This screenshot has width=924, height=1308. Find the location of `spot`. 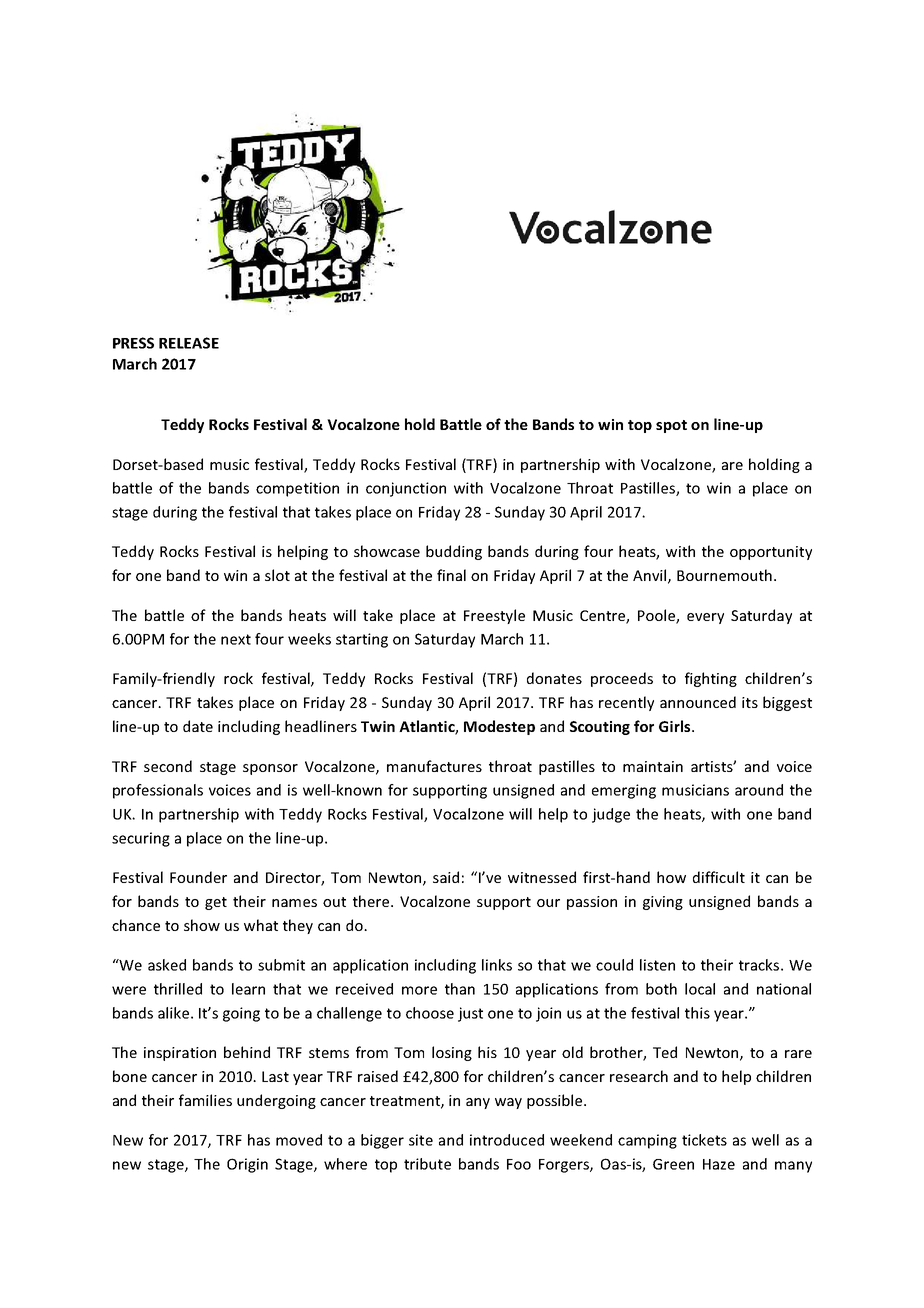

spot is located at coordinates (671, 426).
